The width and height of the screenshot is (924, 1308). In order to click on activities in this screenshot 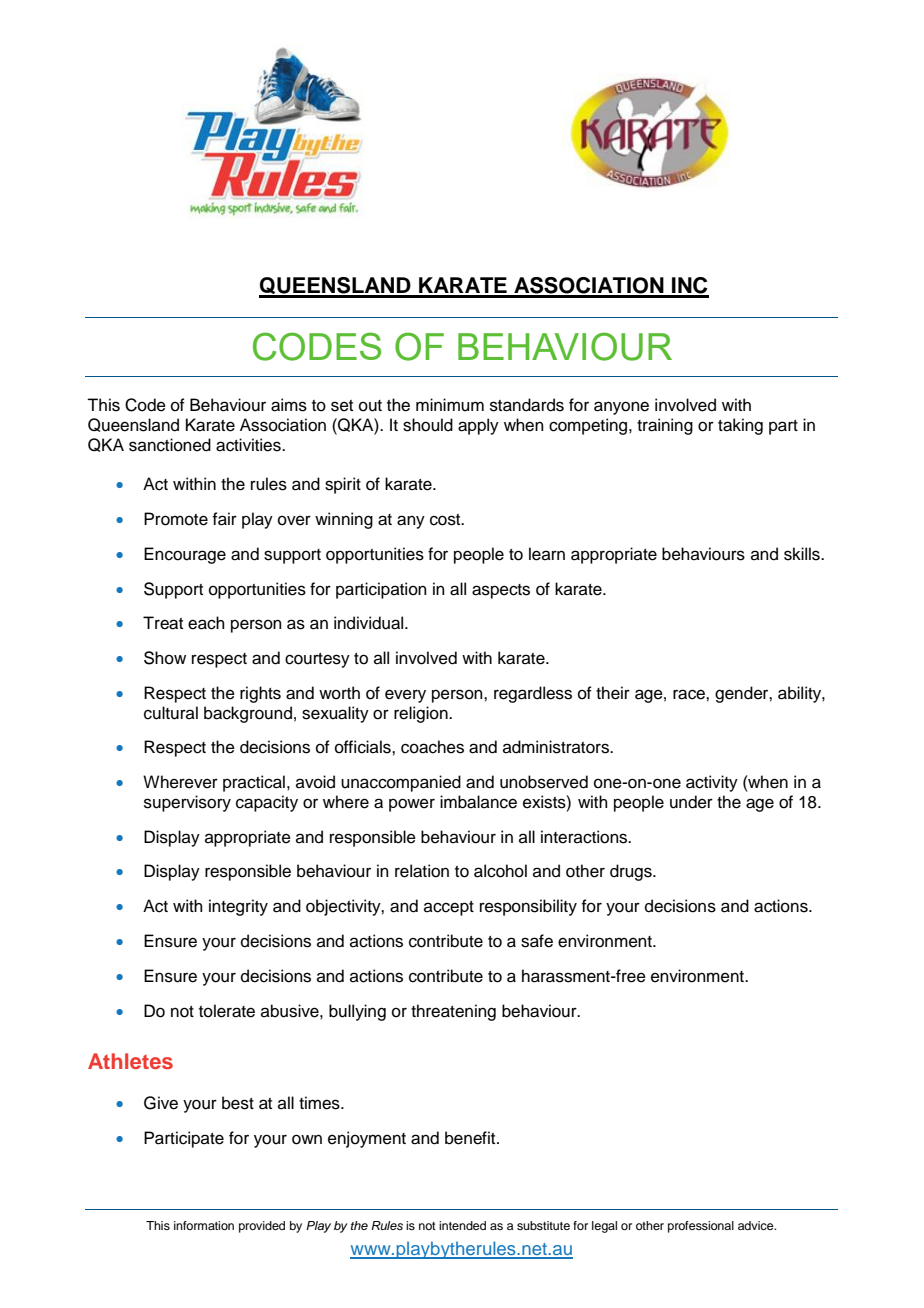, I will do `click(249, 445)`.
